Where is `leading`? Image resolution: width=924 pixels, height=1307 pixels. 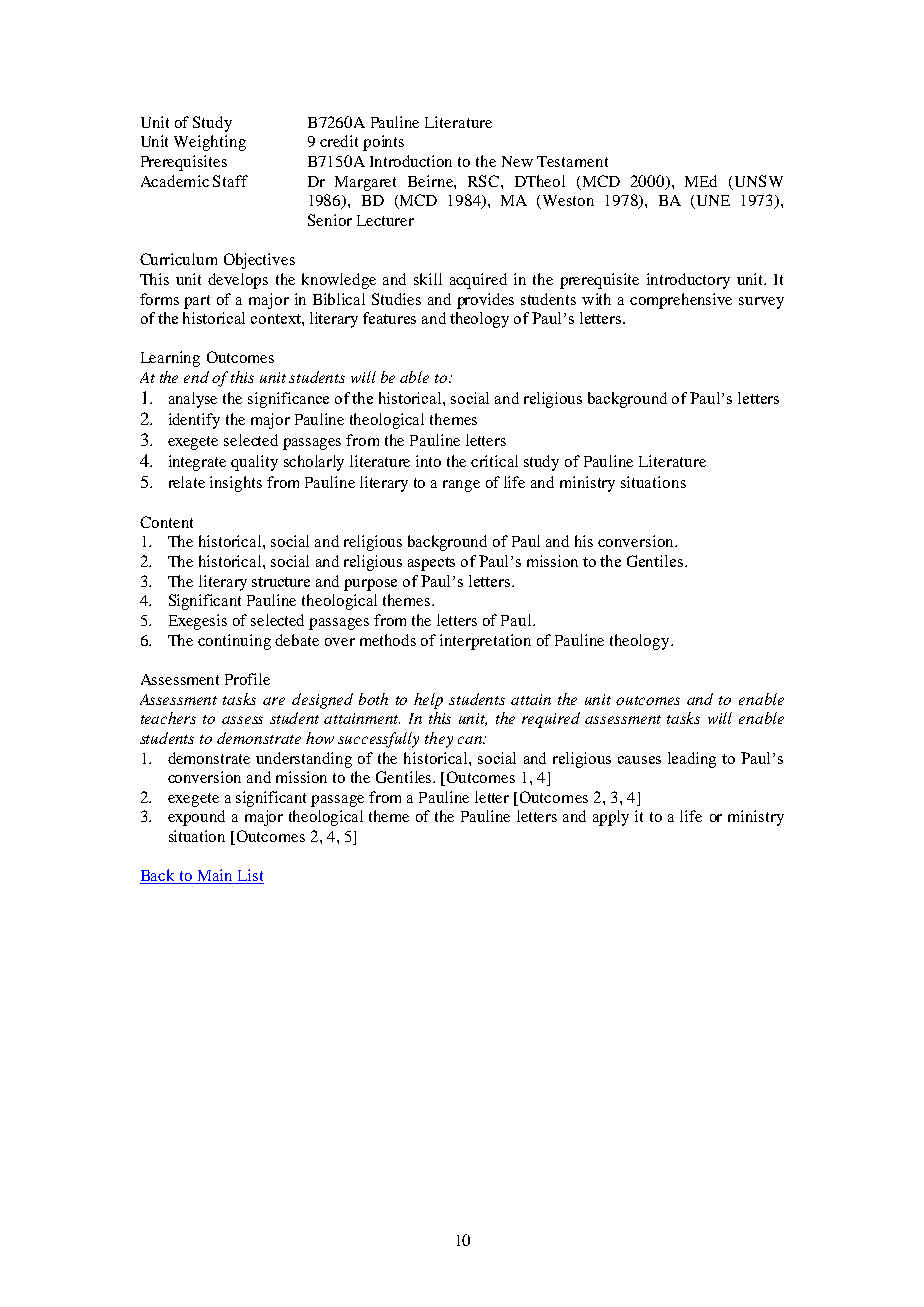 leading is located at coordinates (692, 760).
